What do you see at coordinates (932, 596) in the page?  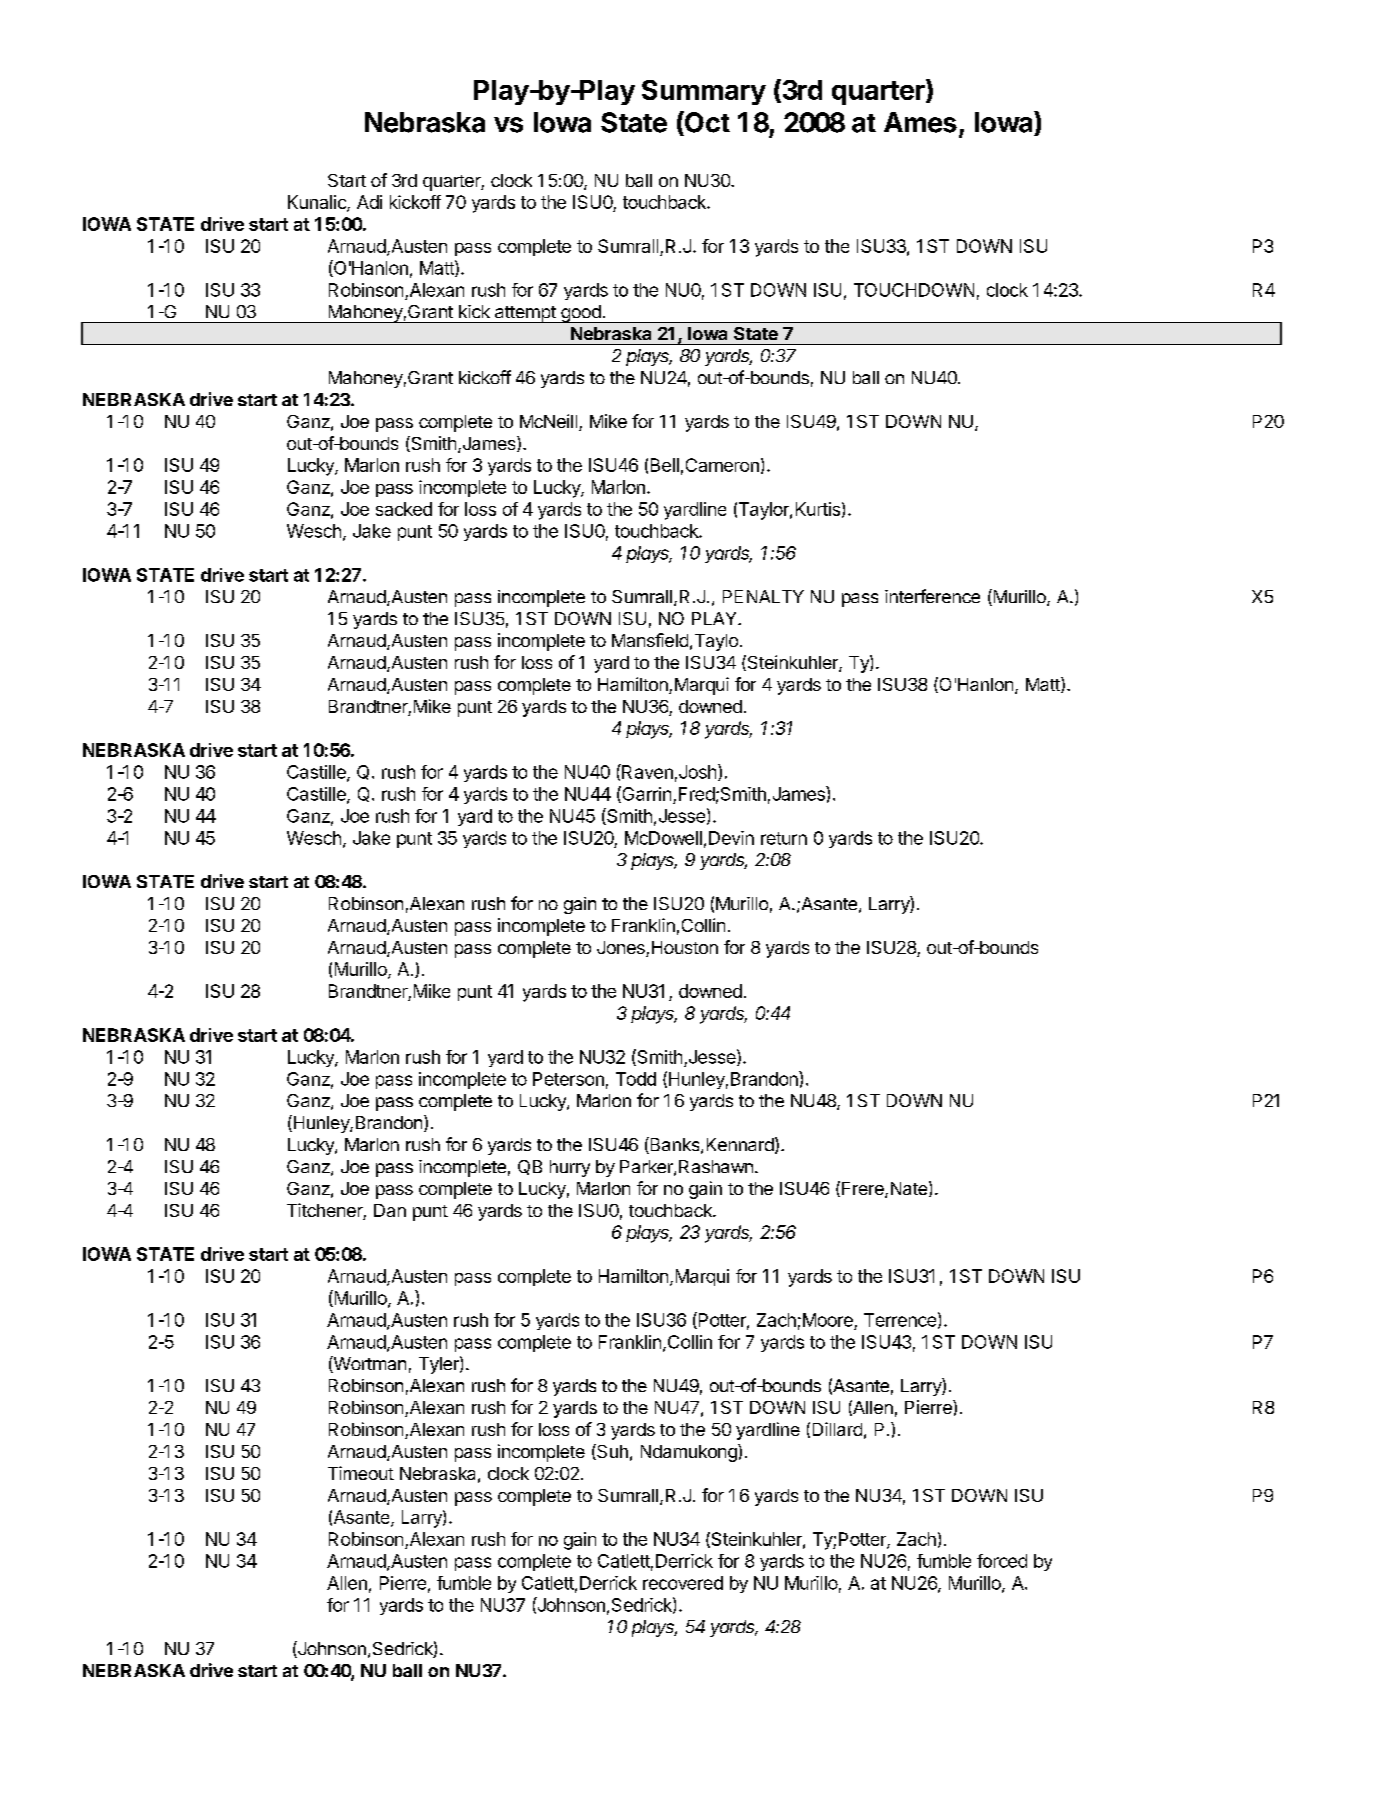 I see `interference` at bounding box center [932, 596].
